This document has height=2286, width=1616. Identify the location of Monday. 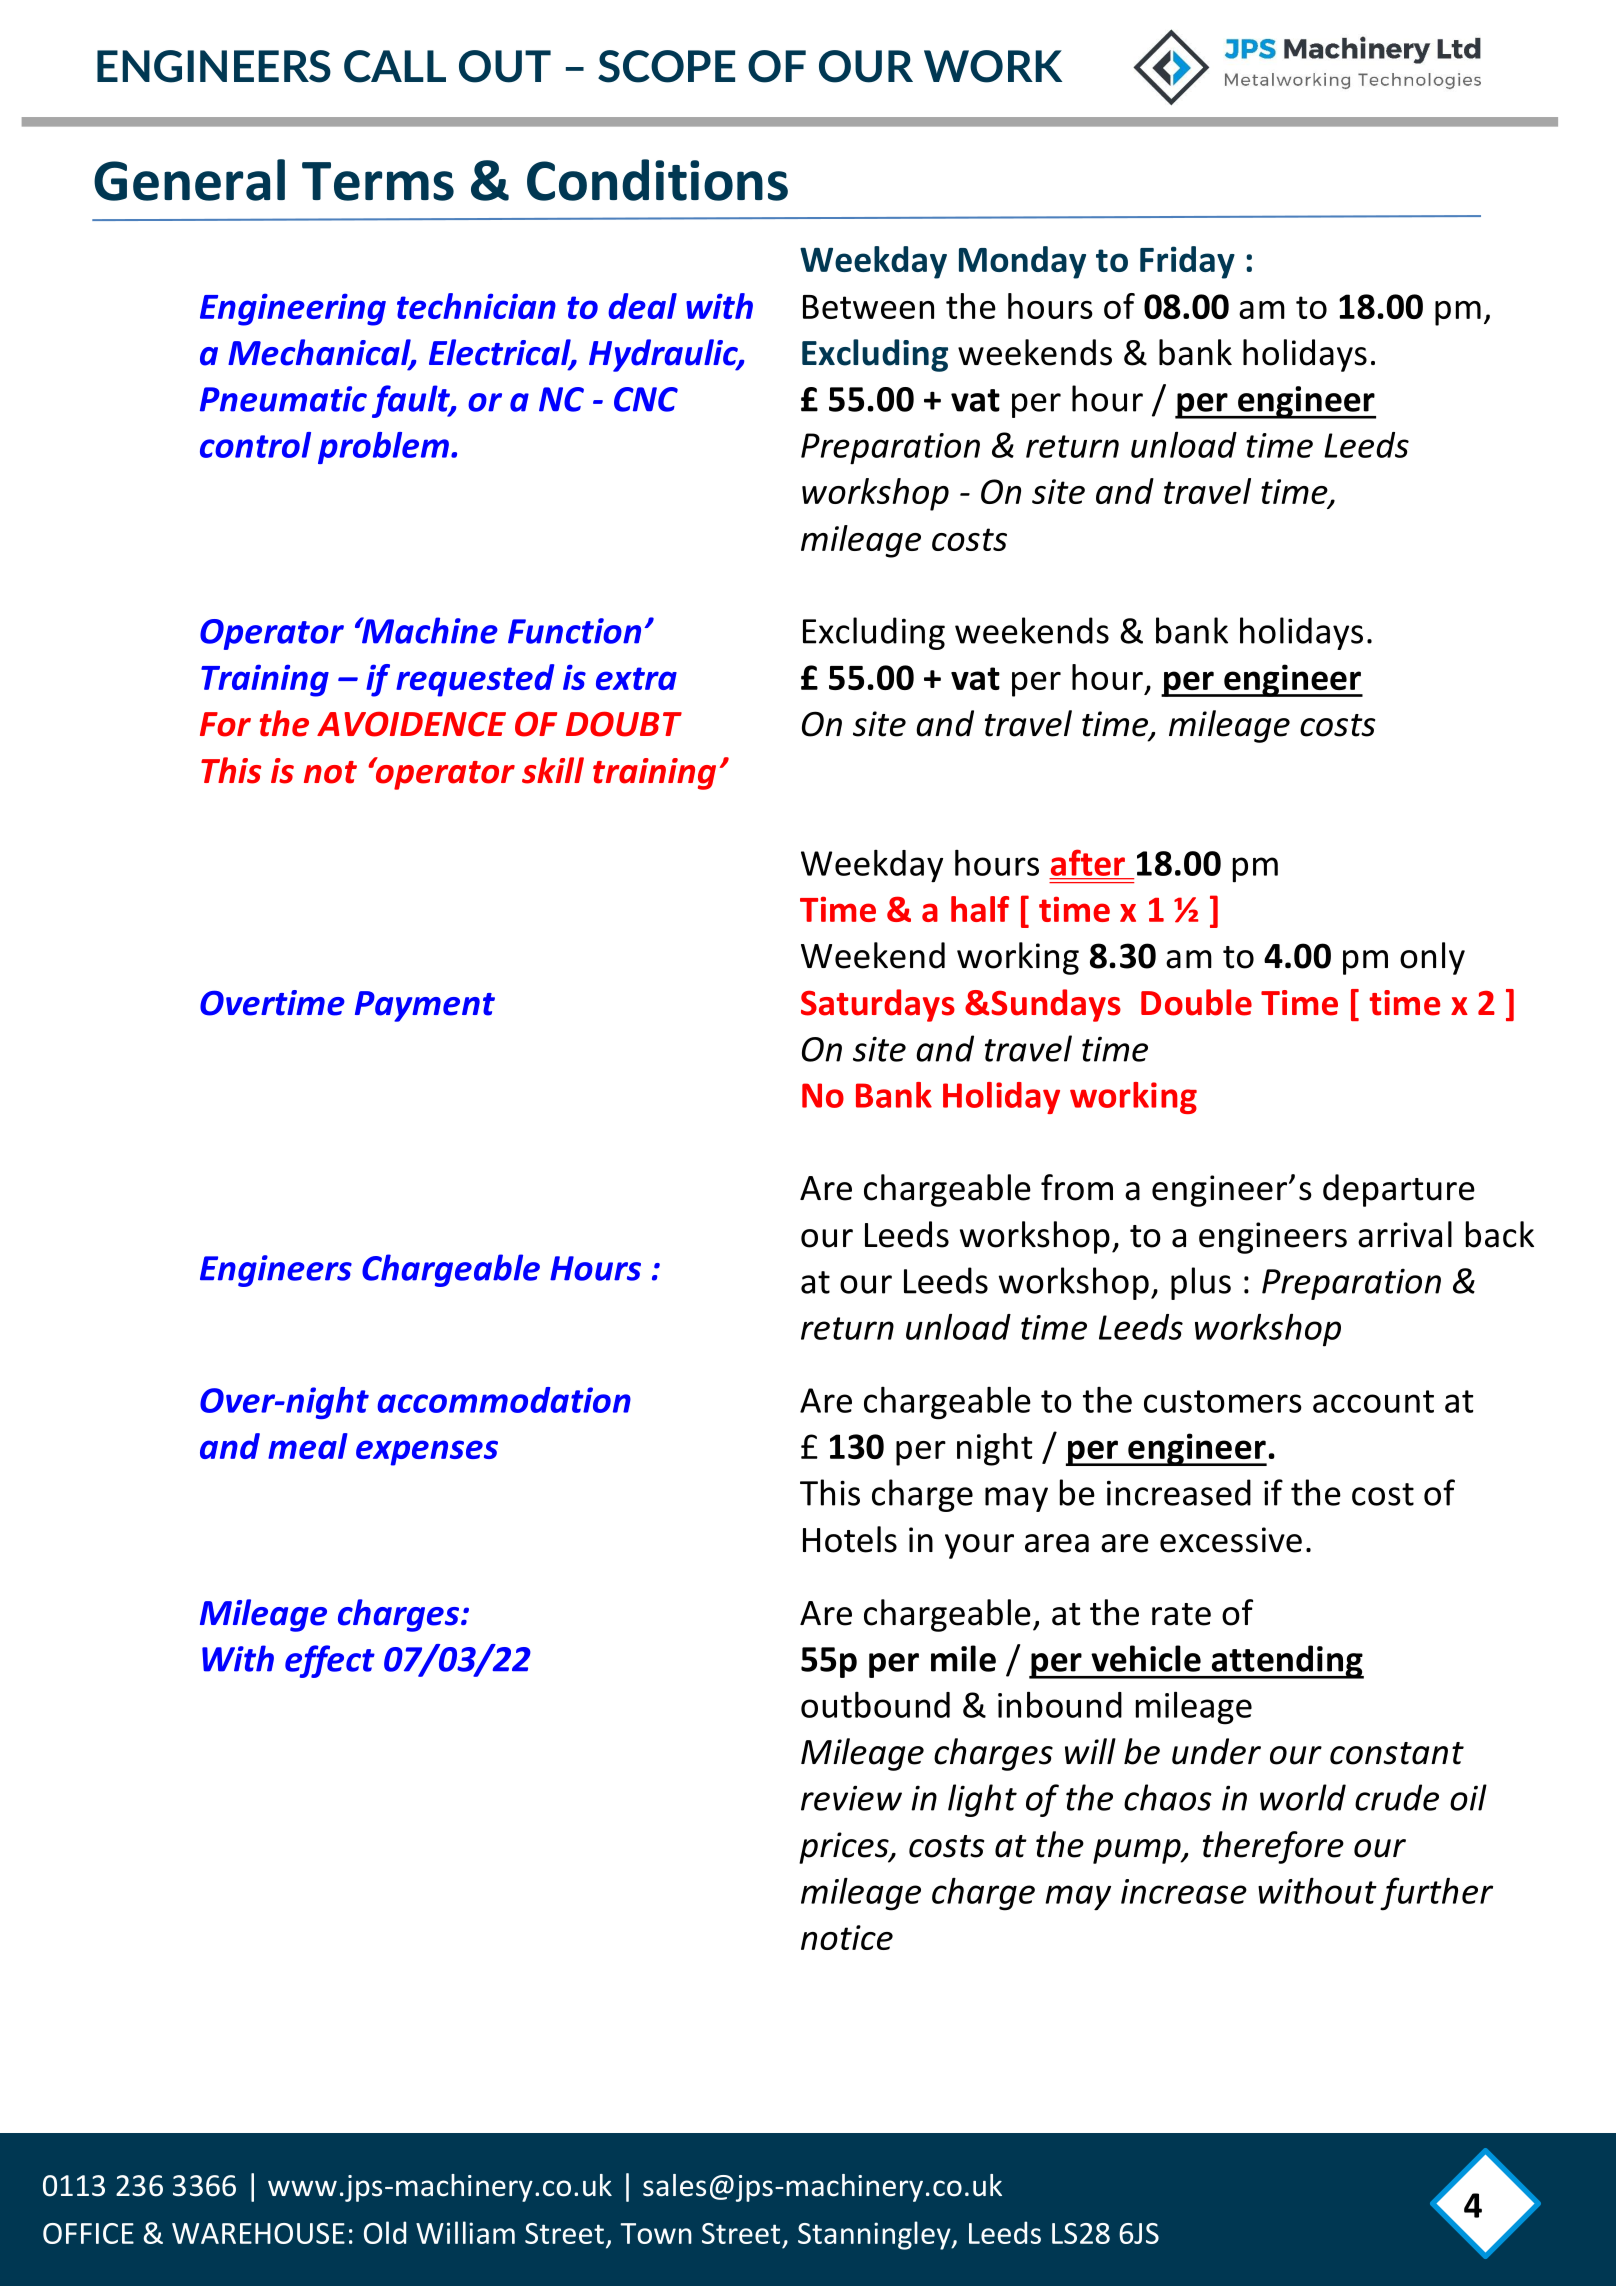
(1022, 262).
